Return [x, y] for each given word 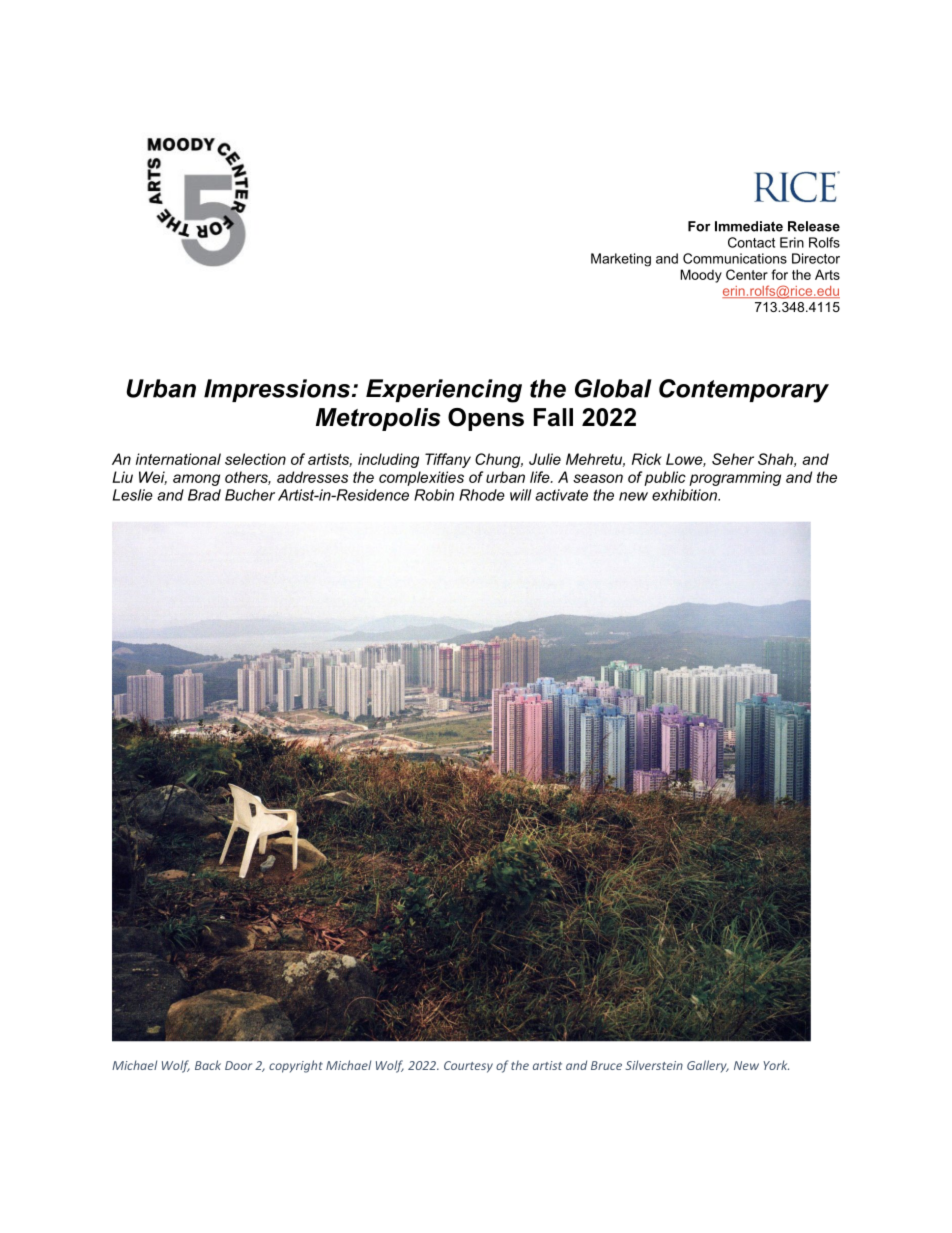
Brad [204, 495]
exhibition [685, 495]
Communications [735, 258]
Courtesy [468, 1067]
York [776, 1065]
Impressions [277, 390]
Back [208, 1065]
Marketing [621, 260]
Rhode [482, 495]
